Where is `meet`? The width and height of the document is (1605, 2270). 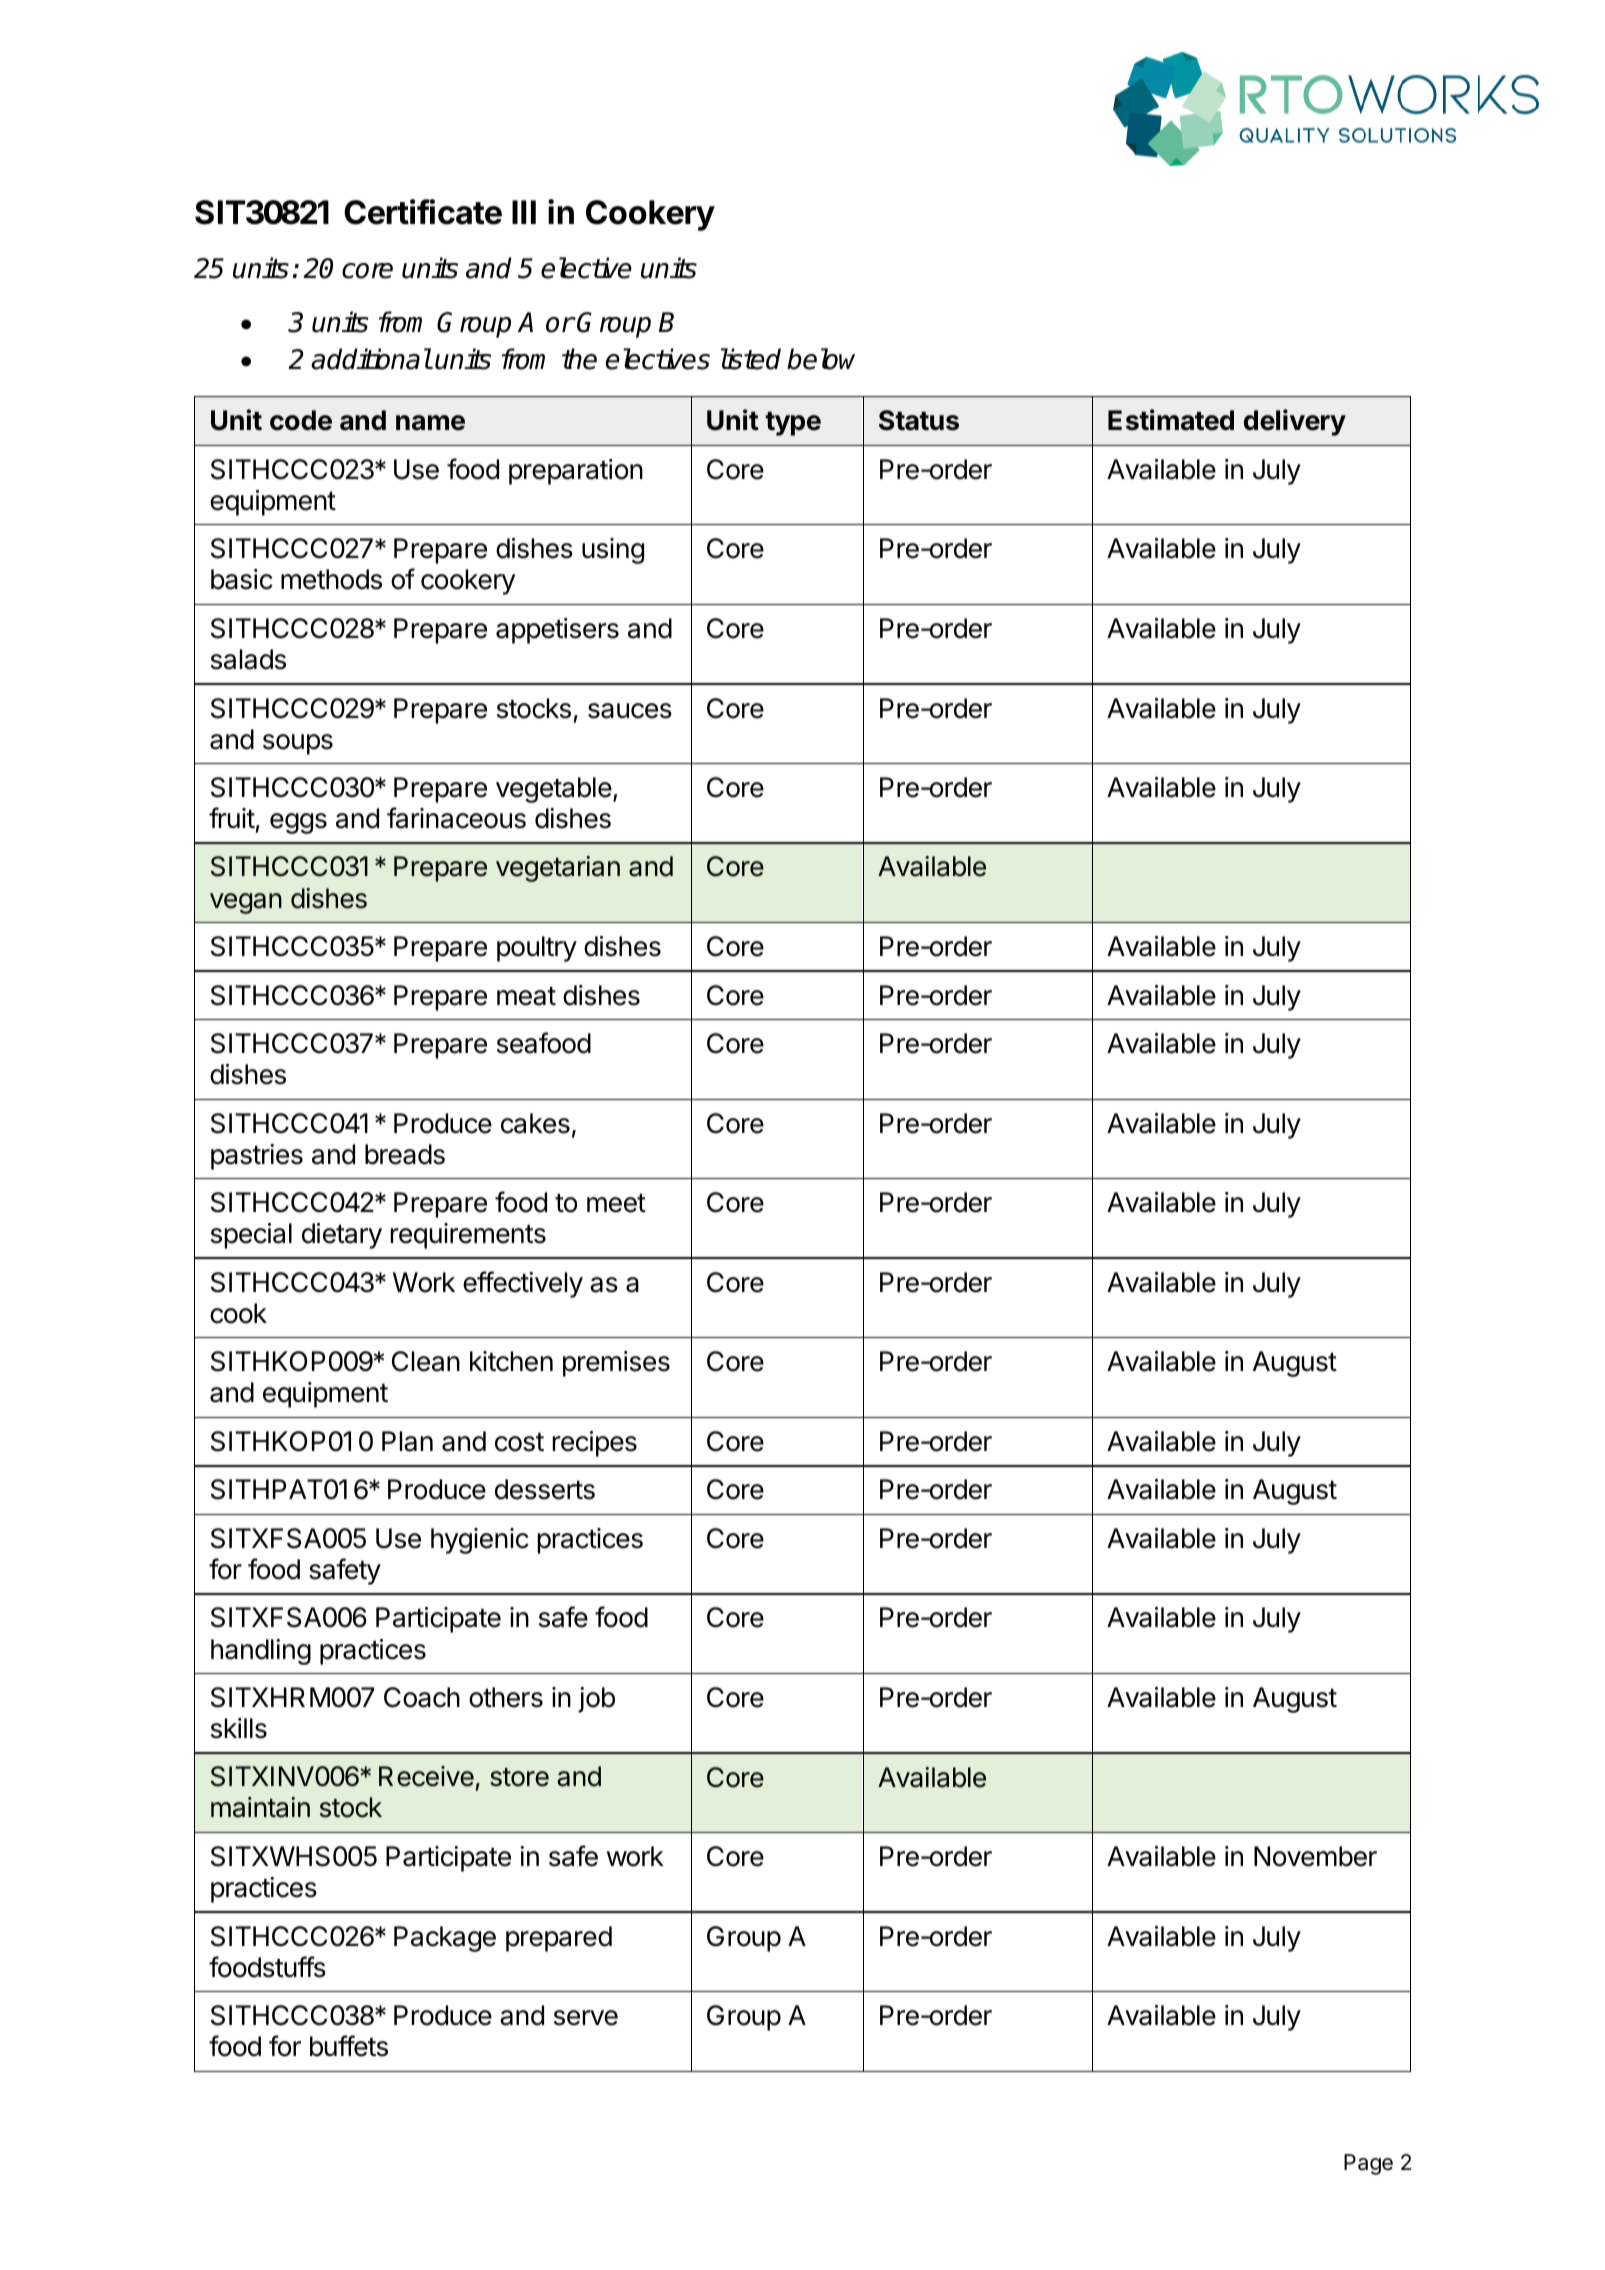 meet is located at coordinates (616, 1203).
